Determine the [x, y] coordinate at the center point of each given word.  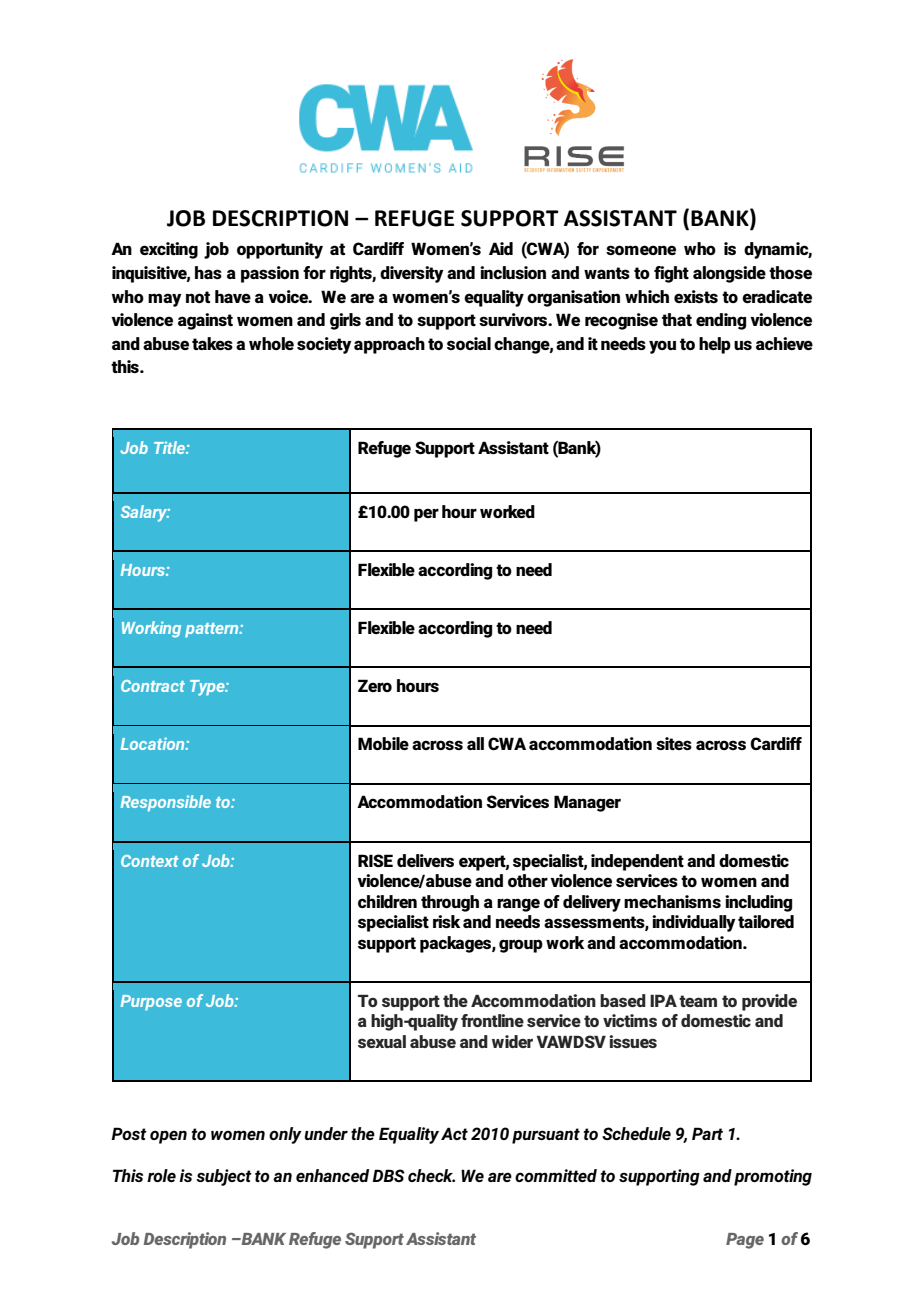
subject [224, 1177]
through [450, 903]
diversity [412, 274]
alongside [729, 274]
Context [150, 861]
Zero [375, 685]
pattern [213, 630]
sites [674, 743]
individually [694, 923]
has [208, 272]
